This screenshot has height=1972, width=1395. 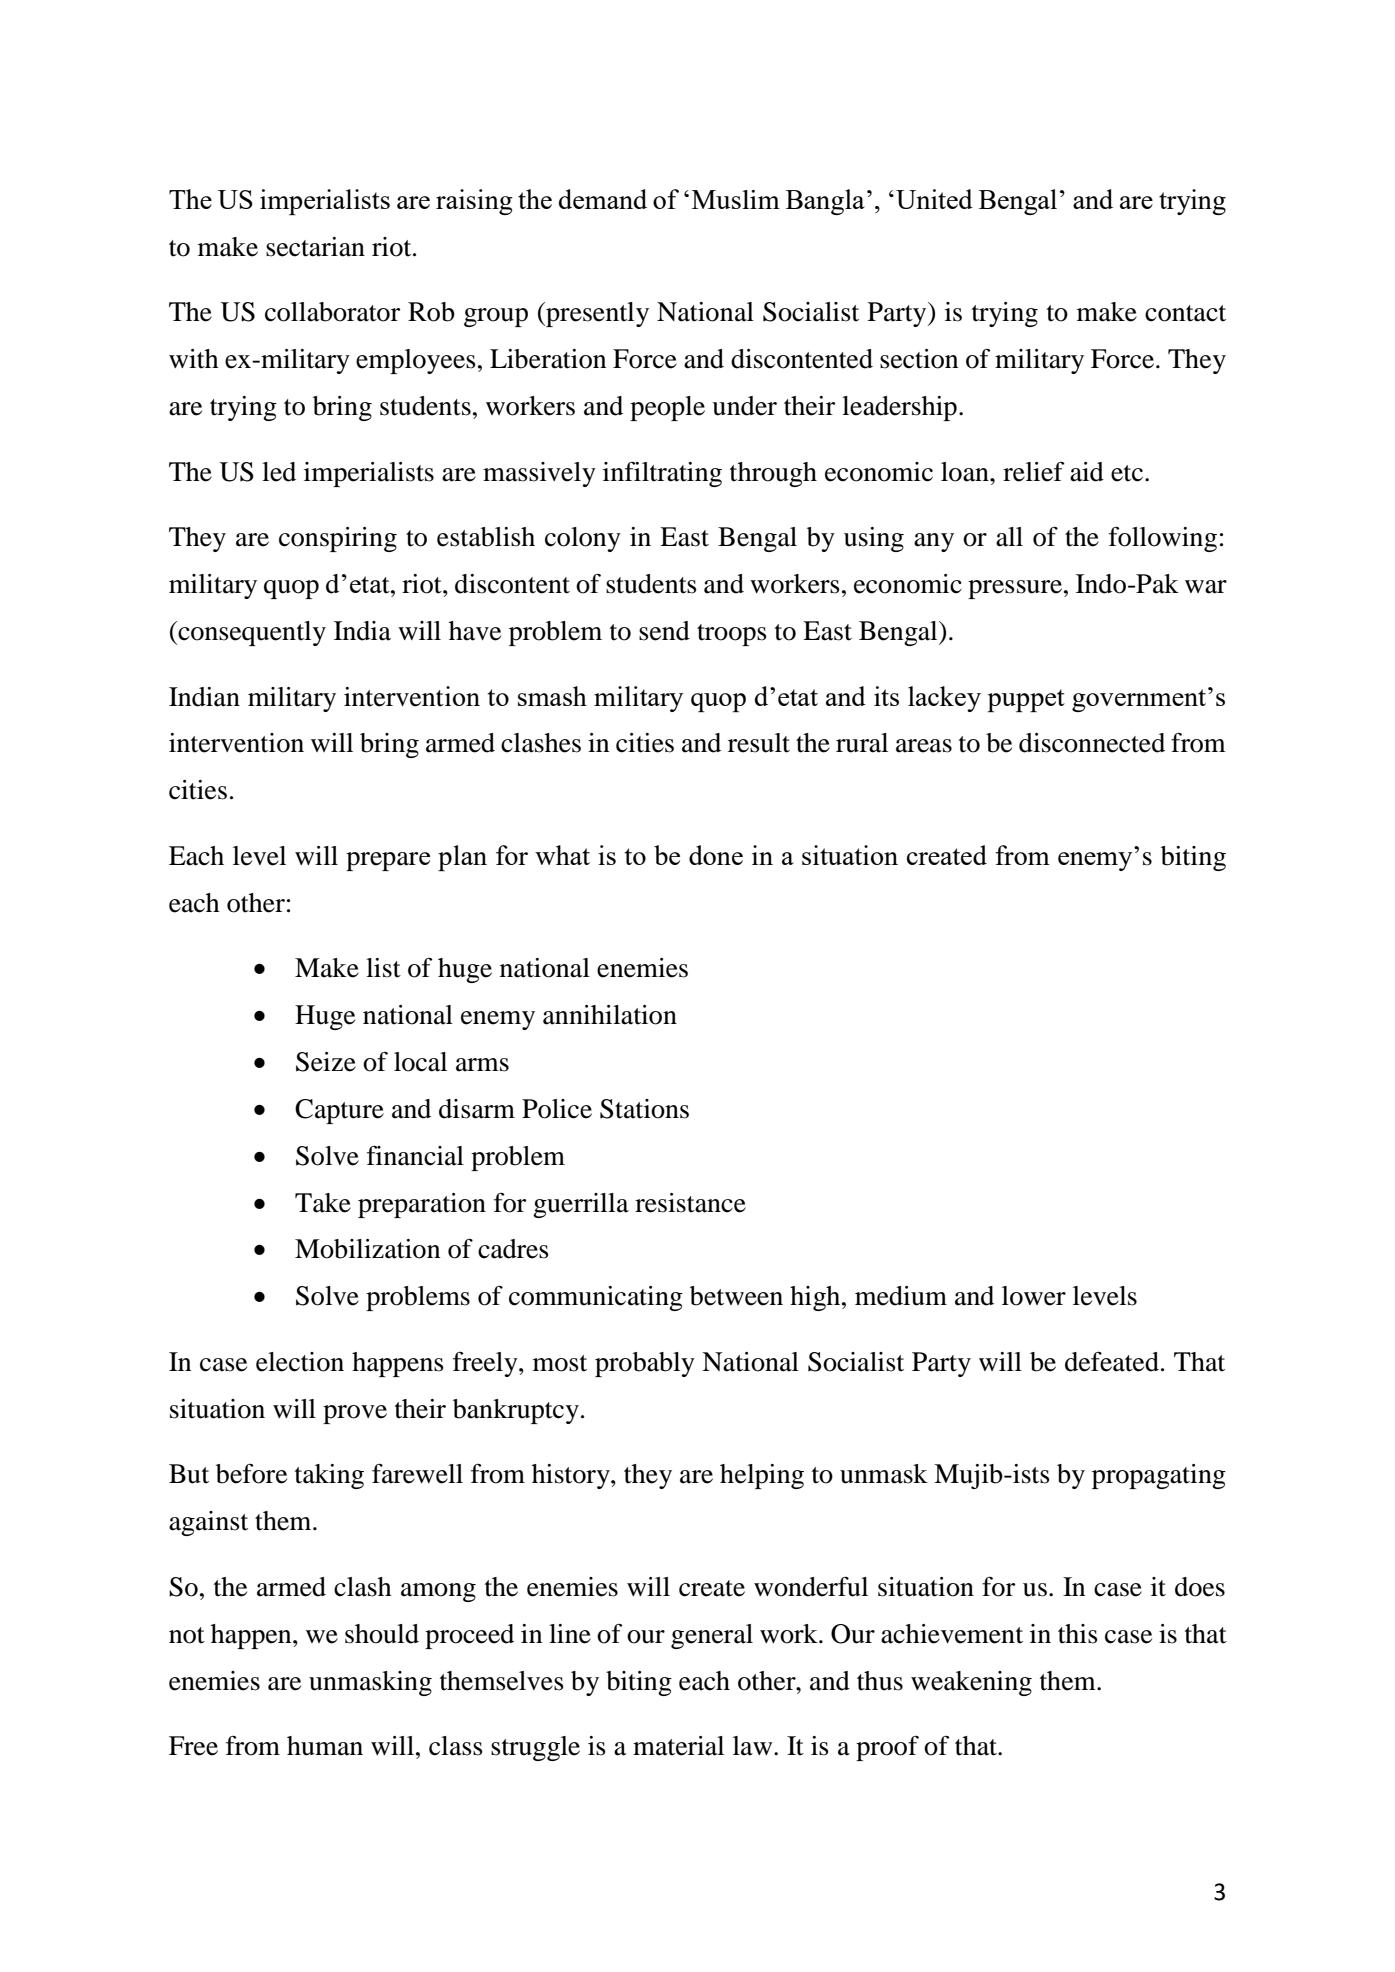 What do you see at coordinates (1034, 1296) in the screenshot?
I see `lower` at bounding box center [1034, 1296].
